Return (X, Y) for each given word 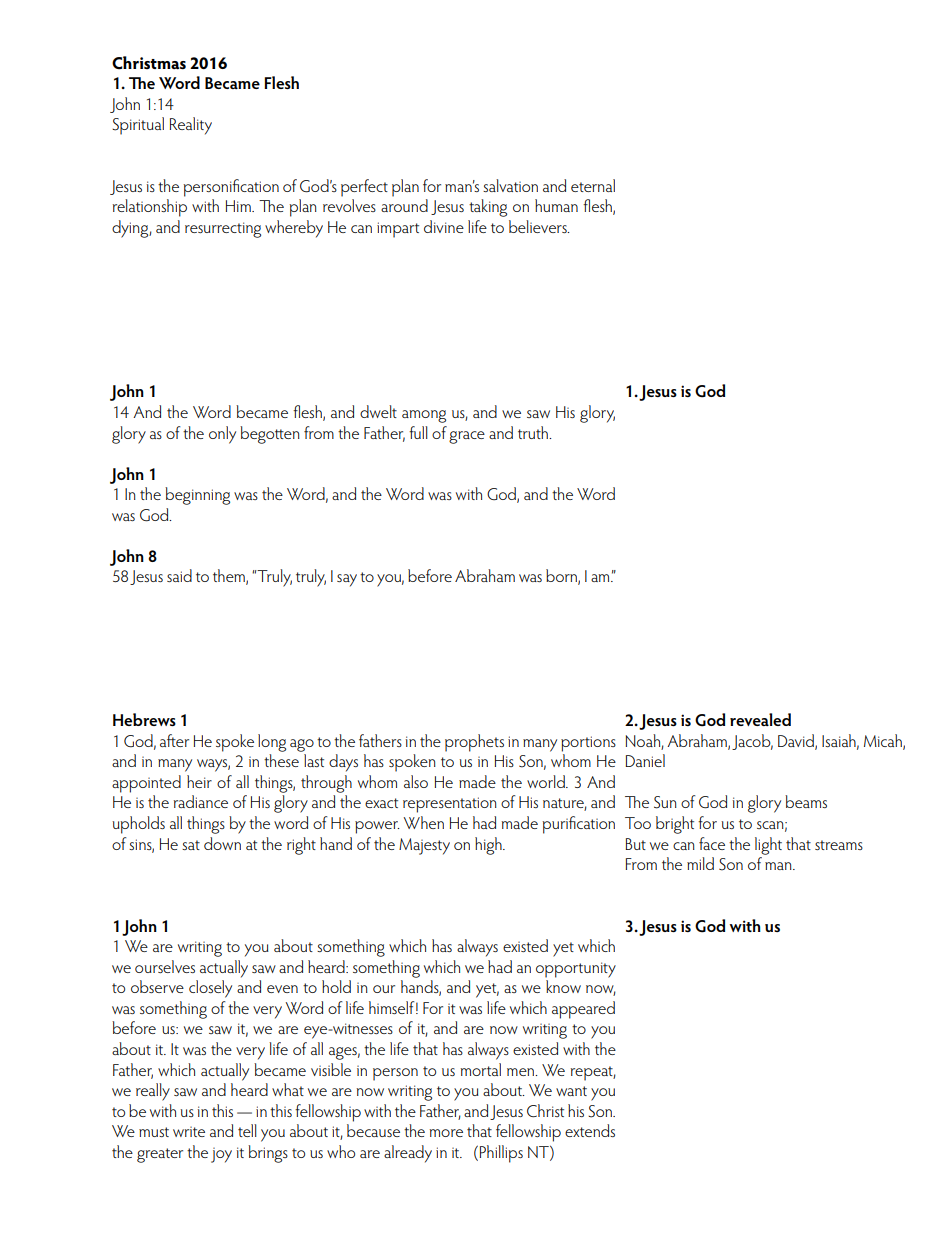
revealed (760, 719)
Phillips (501, 1154)
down (222, 843)
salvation (510, 185)
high (489, 846)
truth (534, 432)
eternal (593, 185)
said (179, 575)
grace (467, 437)
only (222, 435)
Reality (191, 126)
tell (247, 1130)
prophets (474, 743)
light (768, 846)
